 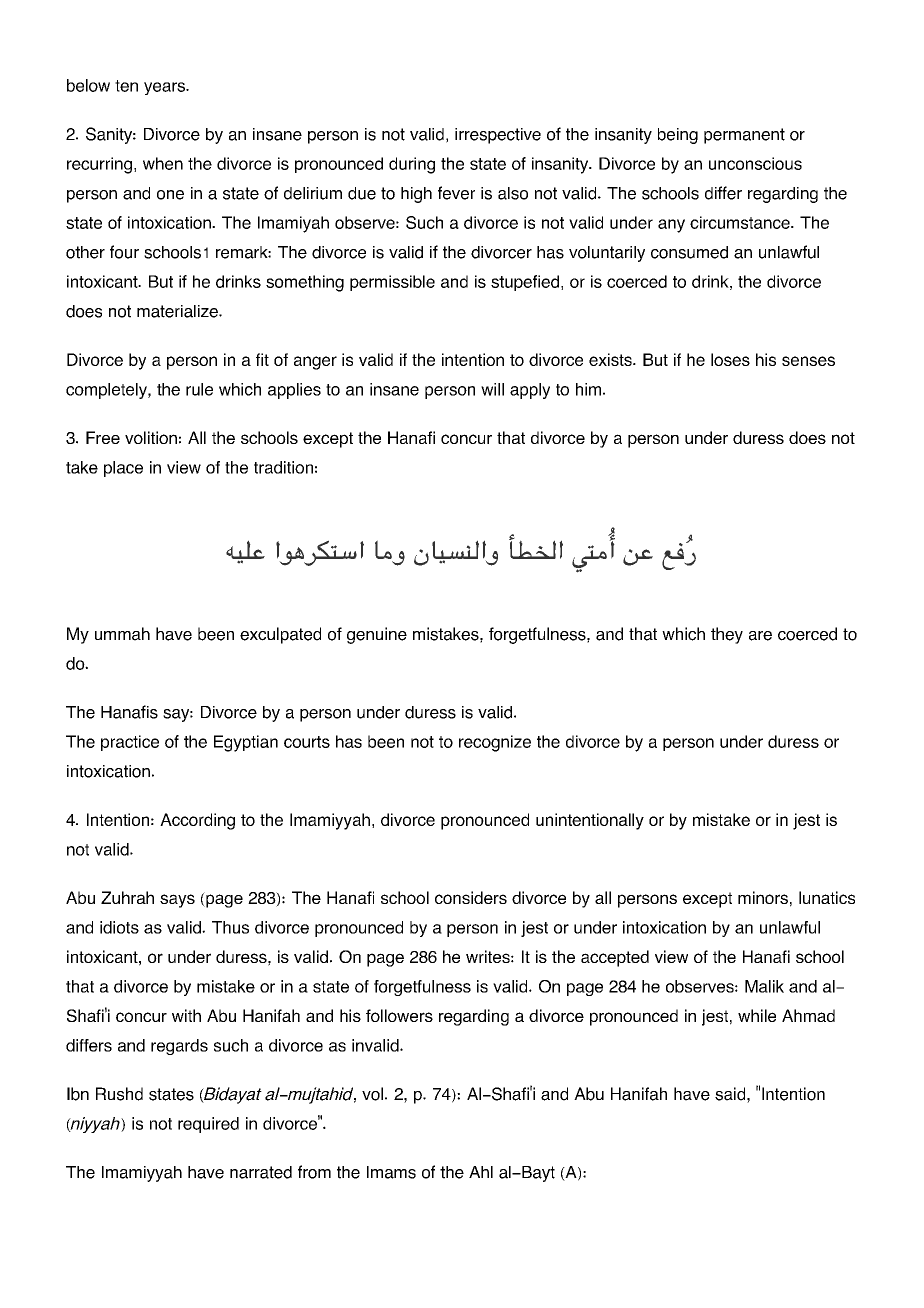 What do you see at coordinates (197, 821) in the screenshot?
I see `According` at bounding box center [197, 821].
